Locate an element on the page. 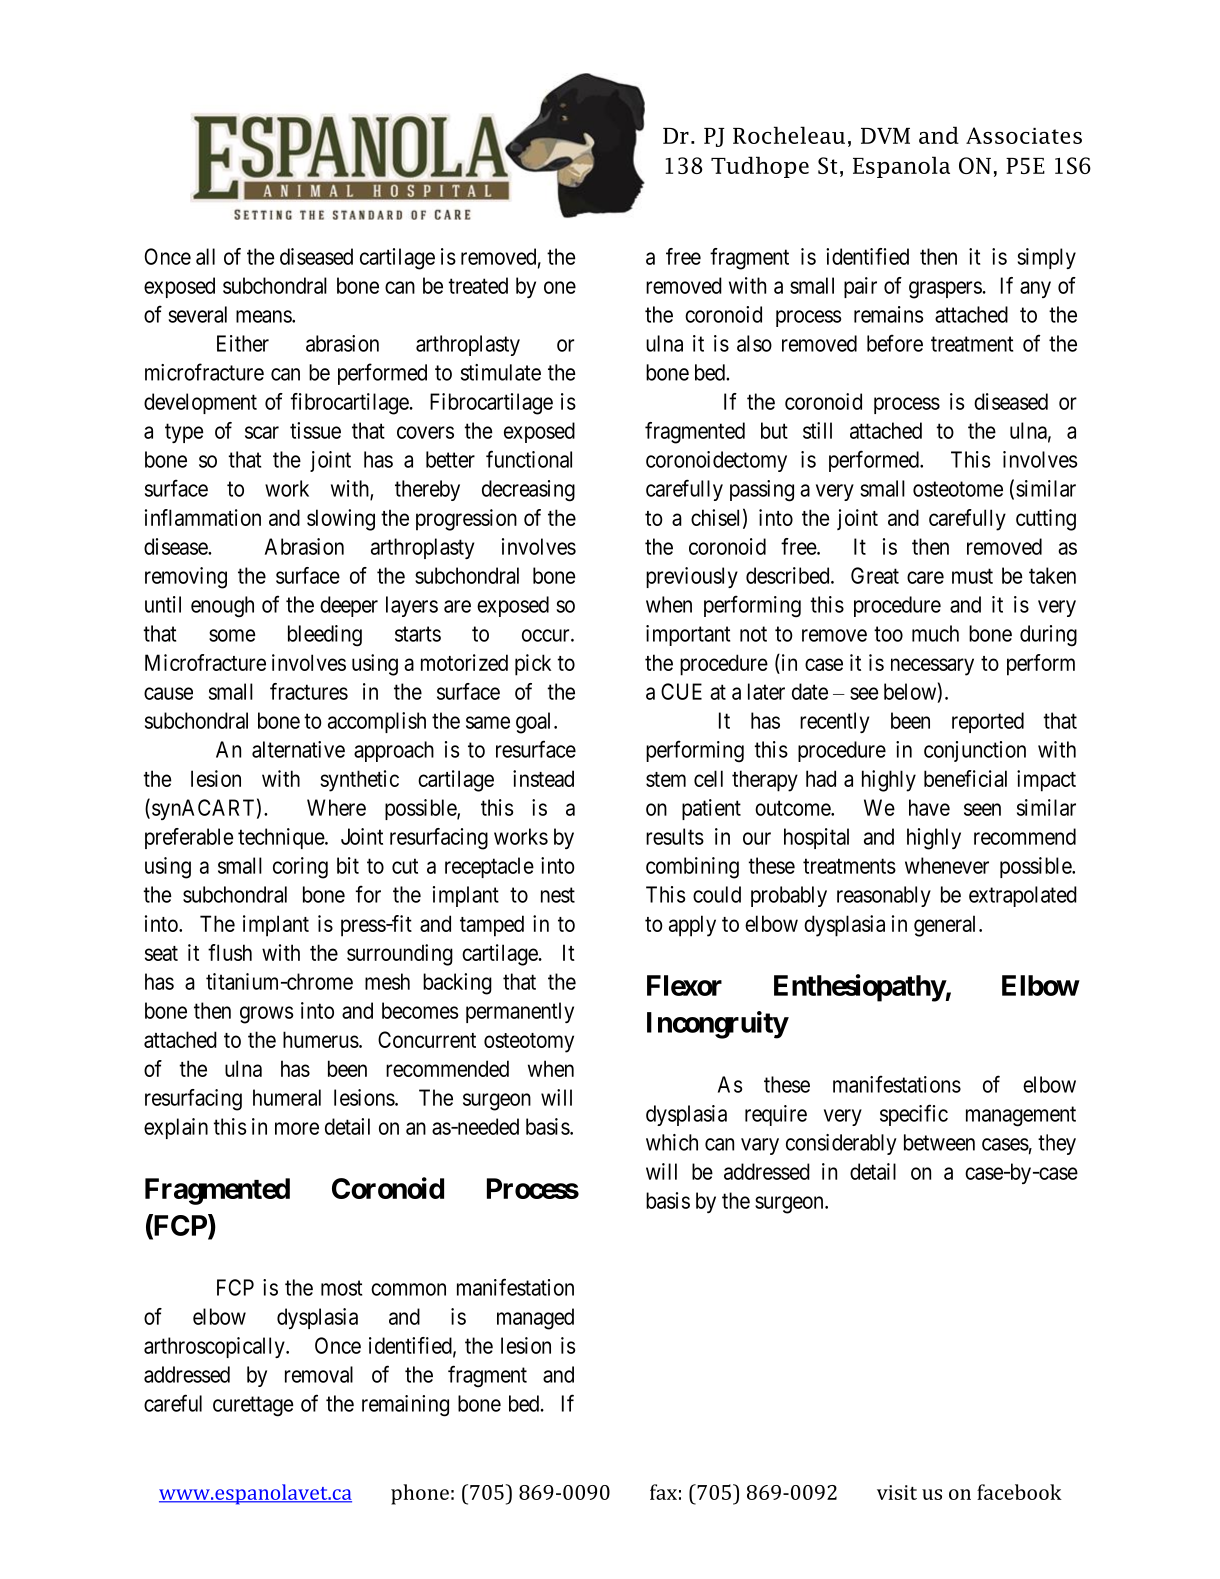 The image size is (1220, 1579). have is located at coordinates (929, 807).
